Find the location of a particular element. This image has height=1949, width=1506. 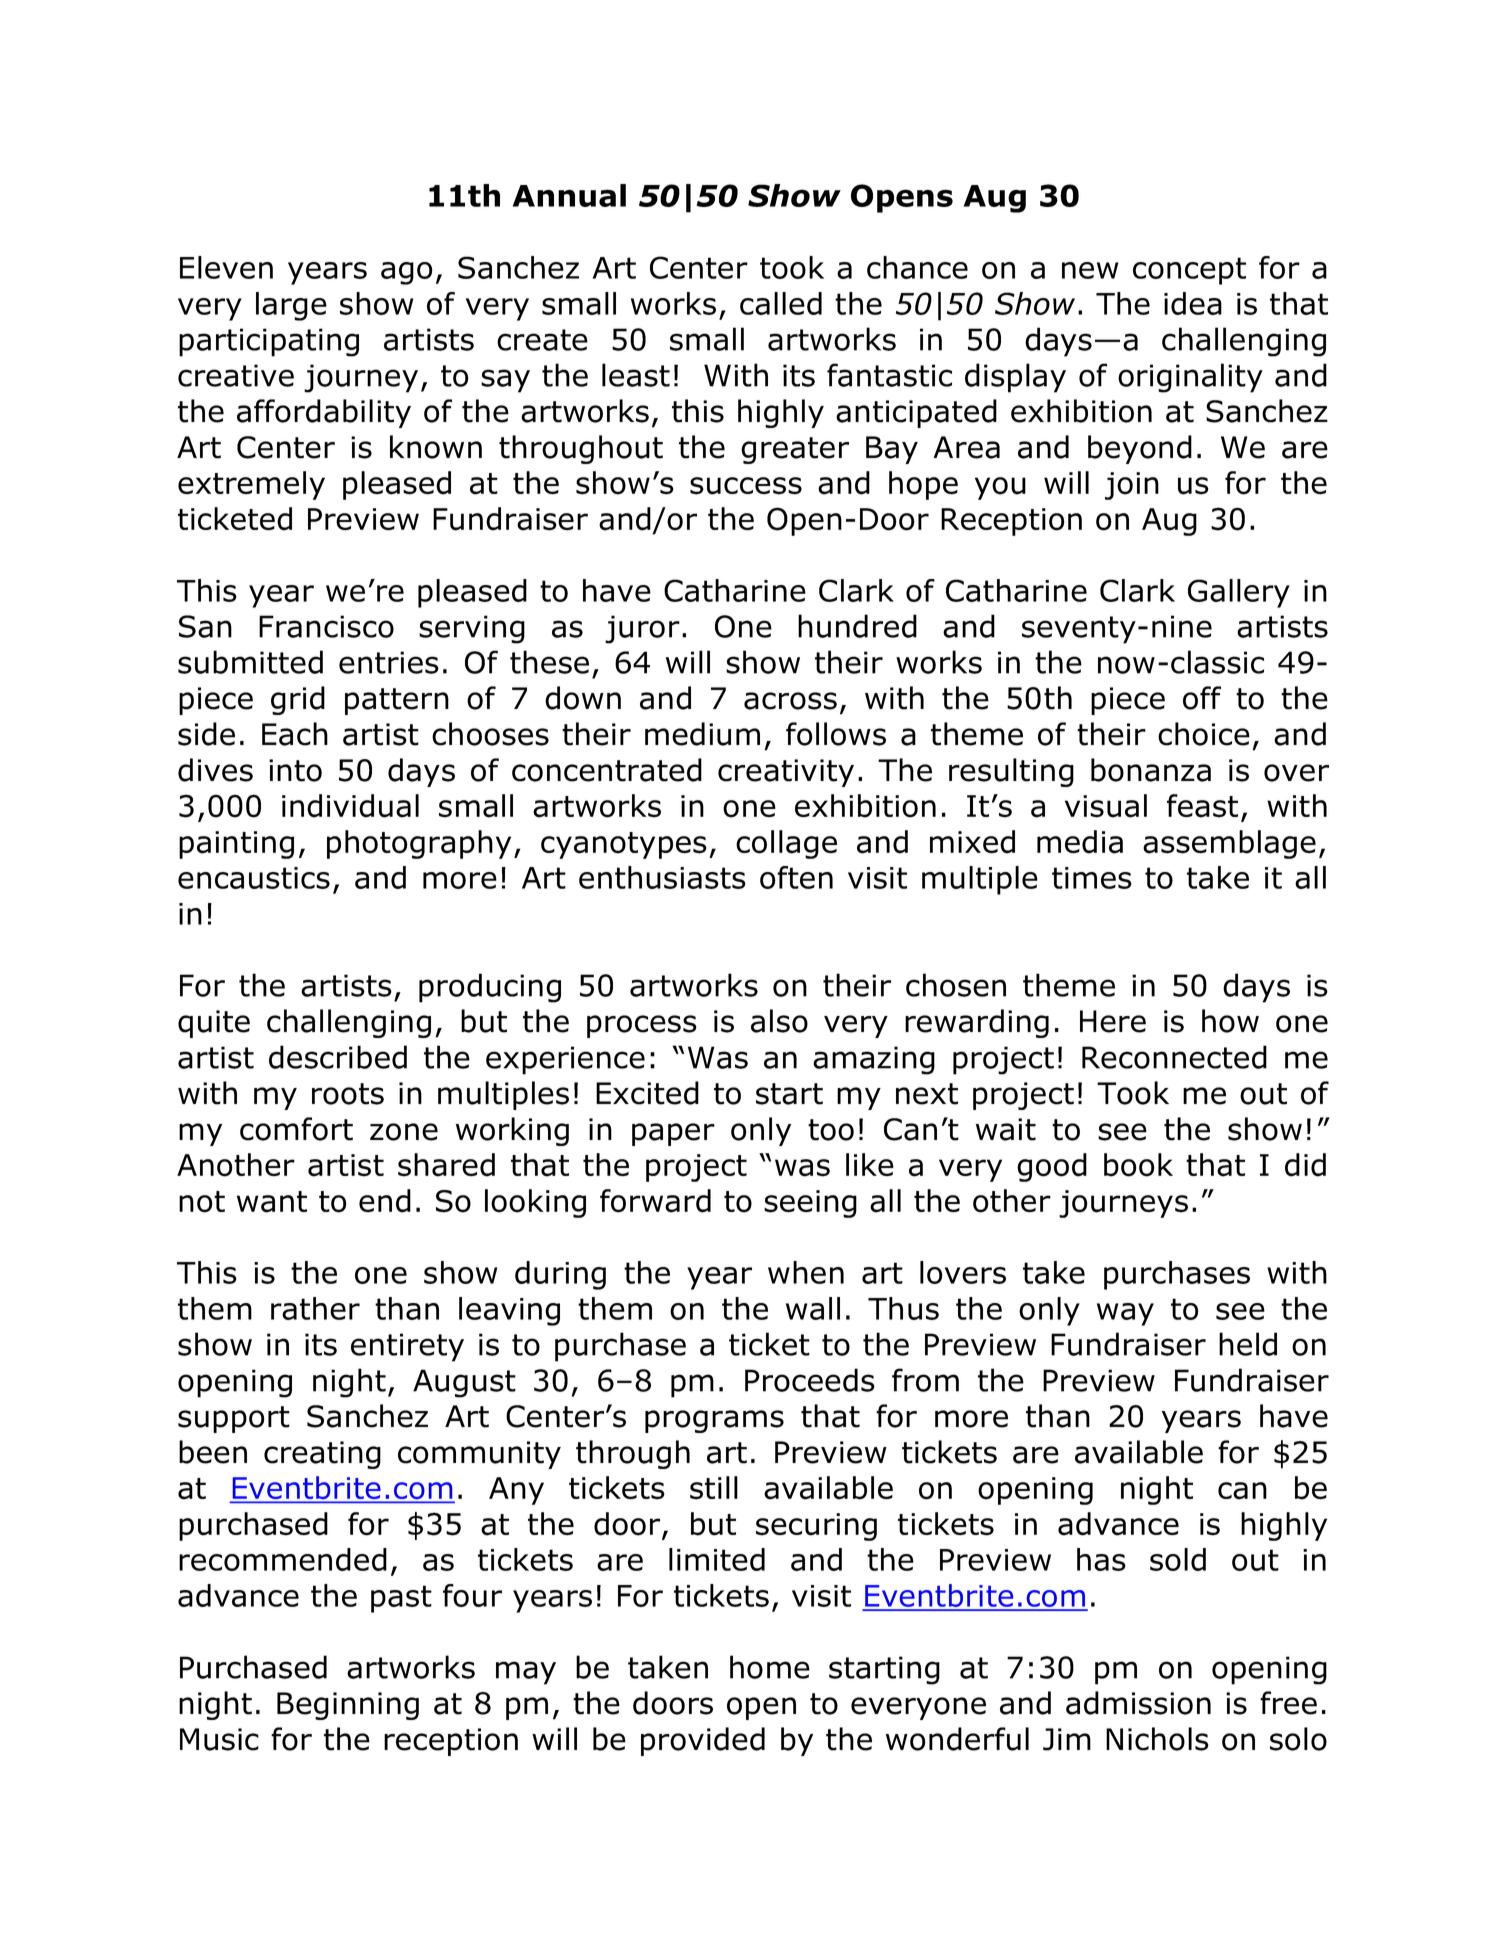

concept is located at coordinates (1189, 271).
